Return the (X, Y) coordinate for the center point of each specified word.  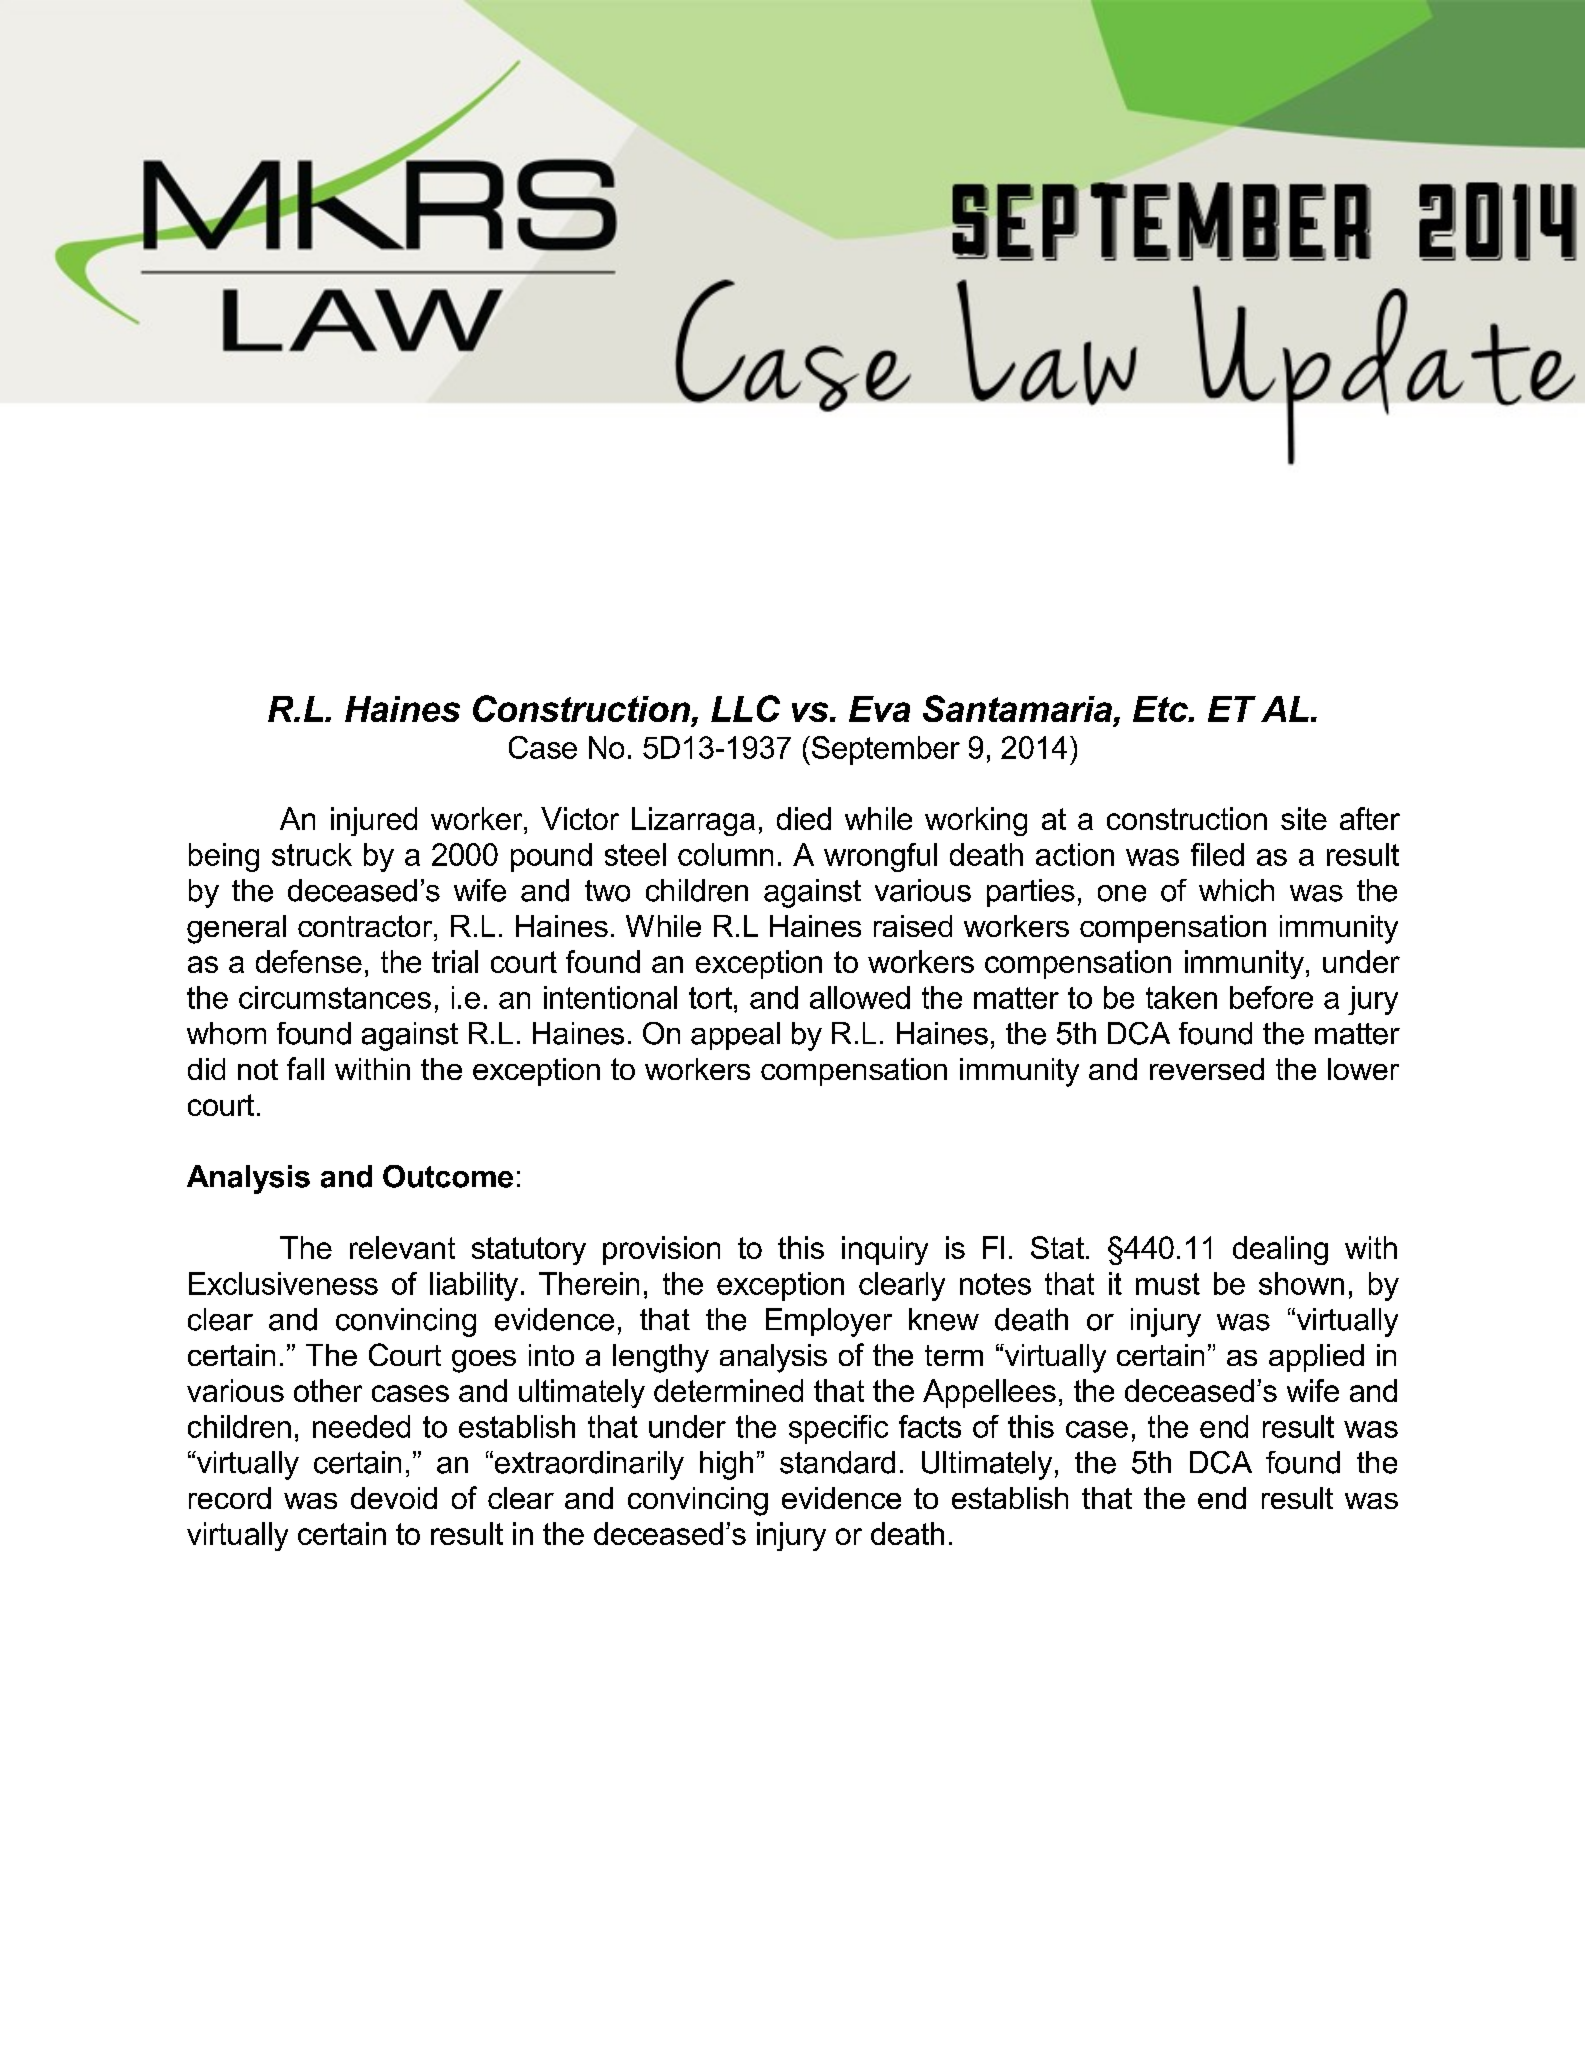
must (1168, 1284)
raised (913, 926)
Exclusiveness (283, 1283)
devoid (394, 1498)
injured (374, 821)
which (1236, 890)
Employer (829, 1322)
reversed (1207, 1069)
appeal (735, 1036)
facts (930, 1426)
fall (305, 1068)
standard (837, 1462)
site (1304, 818)
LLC (745, 708)
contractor (366, 926)
